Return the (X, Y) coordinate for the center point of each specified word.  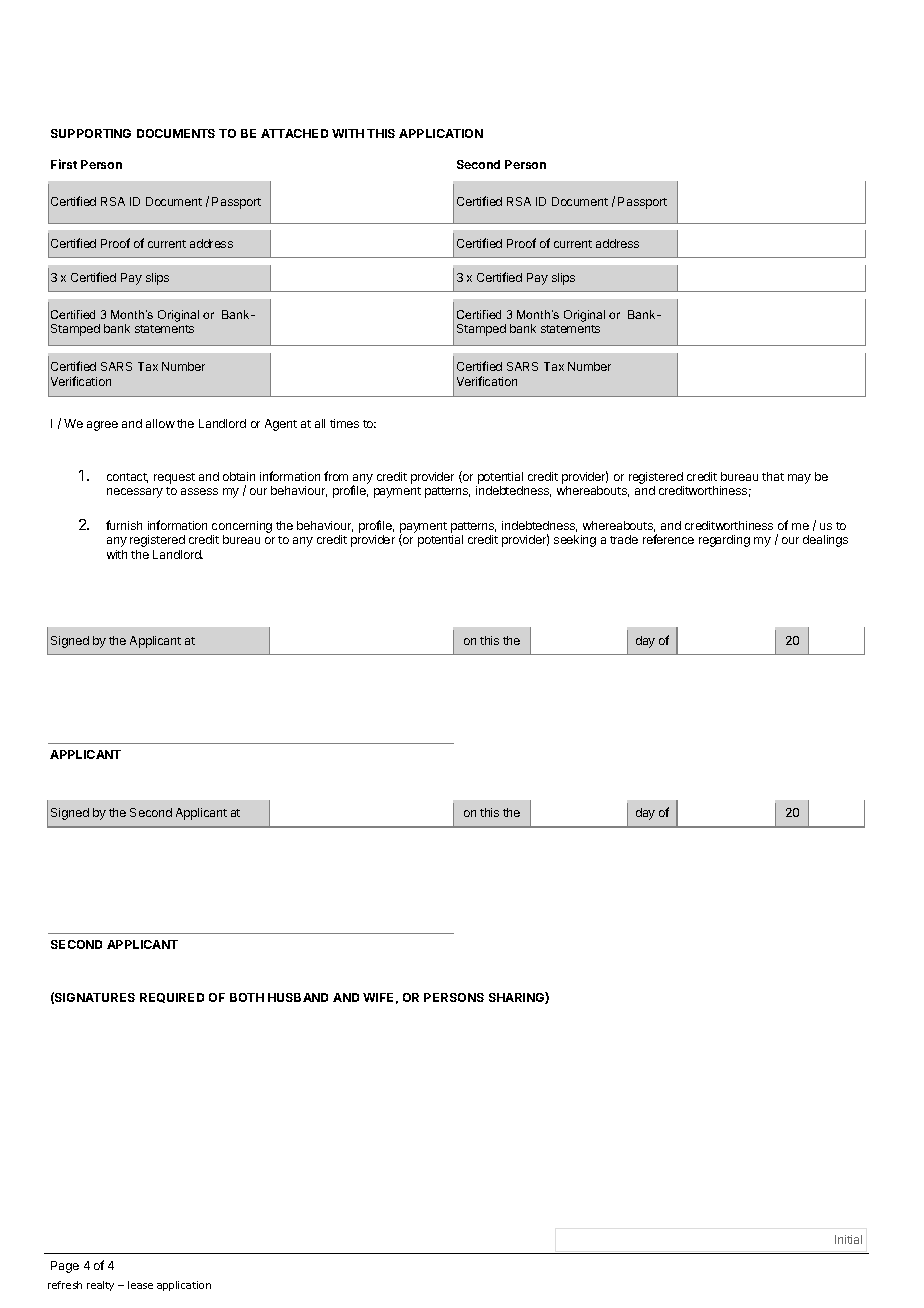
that (773, 476)
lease (140, 1285)
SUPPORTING (91, 133)
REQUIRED (172, 998)
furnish (124, 525)
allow (160, 423)
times (344, 423)
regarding (724, 541)
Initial (848, 1239)
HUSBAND (298, 997)
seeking (575, 541)
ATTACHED (294, 133)
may (799, 479)
